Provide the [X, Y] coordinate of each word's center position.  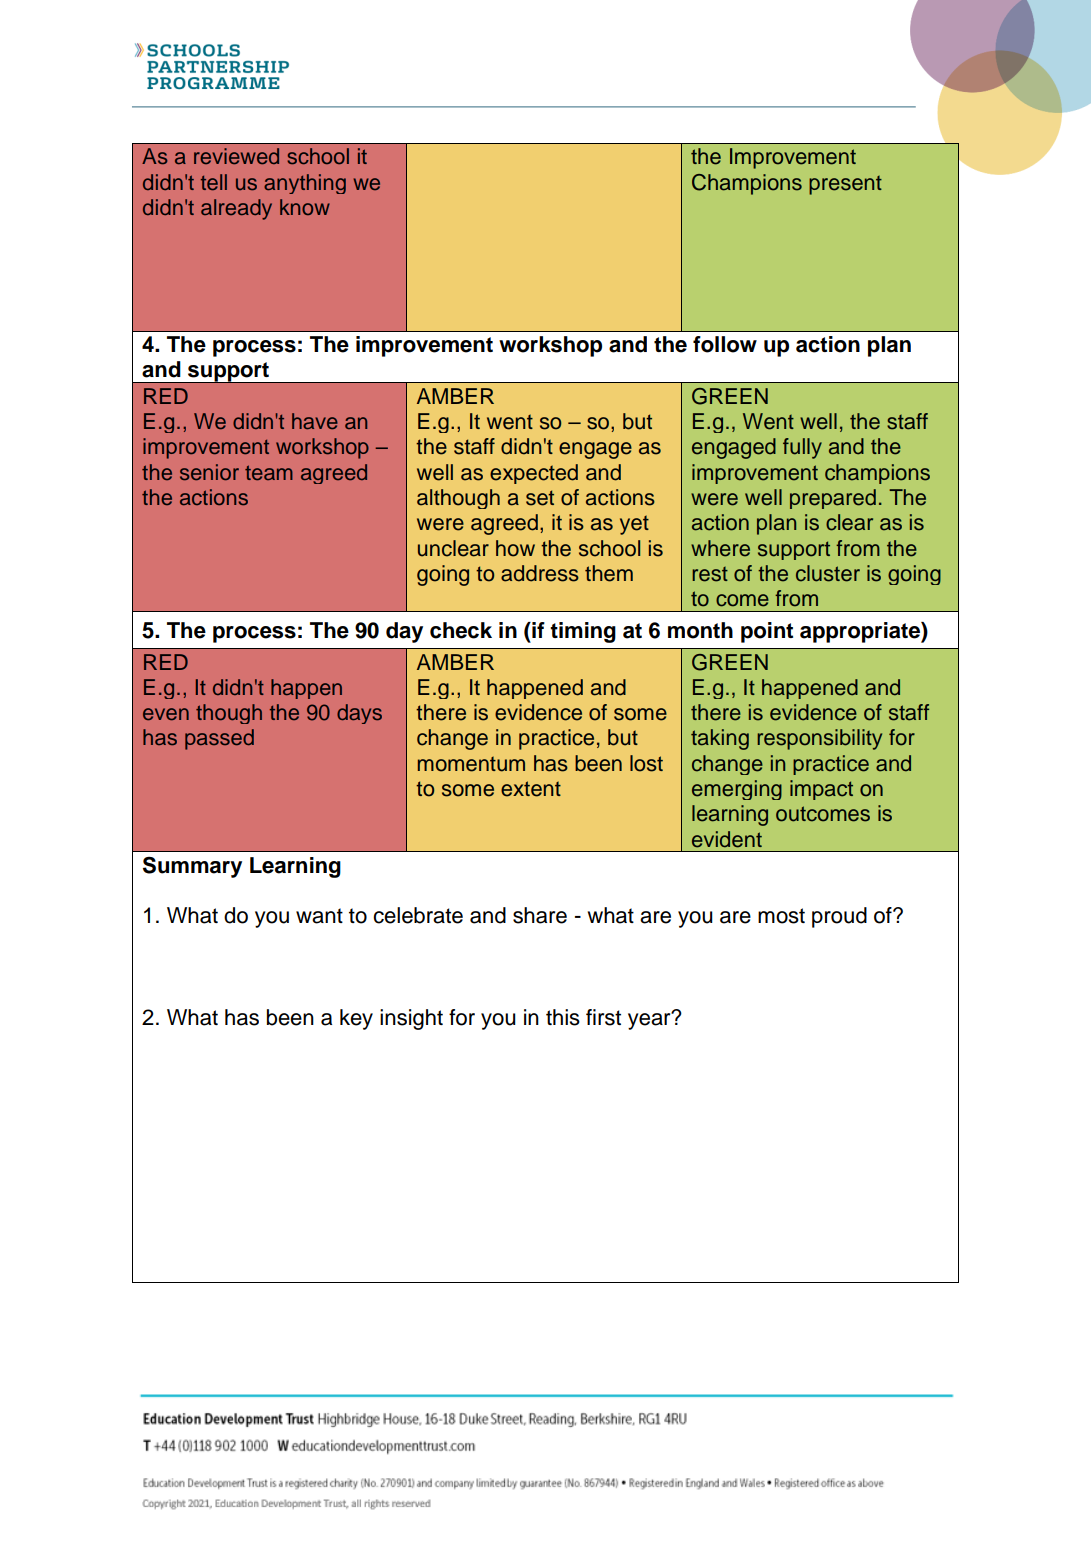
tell [214, 182]
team [269, 473]
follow [725, 344]
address [540, 573]
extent [531, 789]
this [563, 1017]
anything [305, 184]
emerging [737, 790]
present [845, 185]
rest [710, 574]
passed [219, 739]
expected [534, 474]
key [356, 1019]
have [315, 421]
